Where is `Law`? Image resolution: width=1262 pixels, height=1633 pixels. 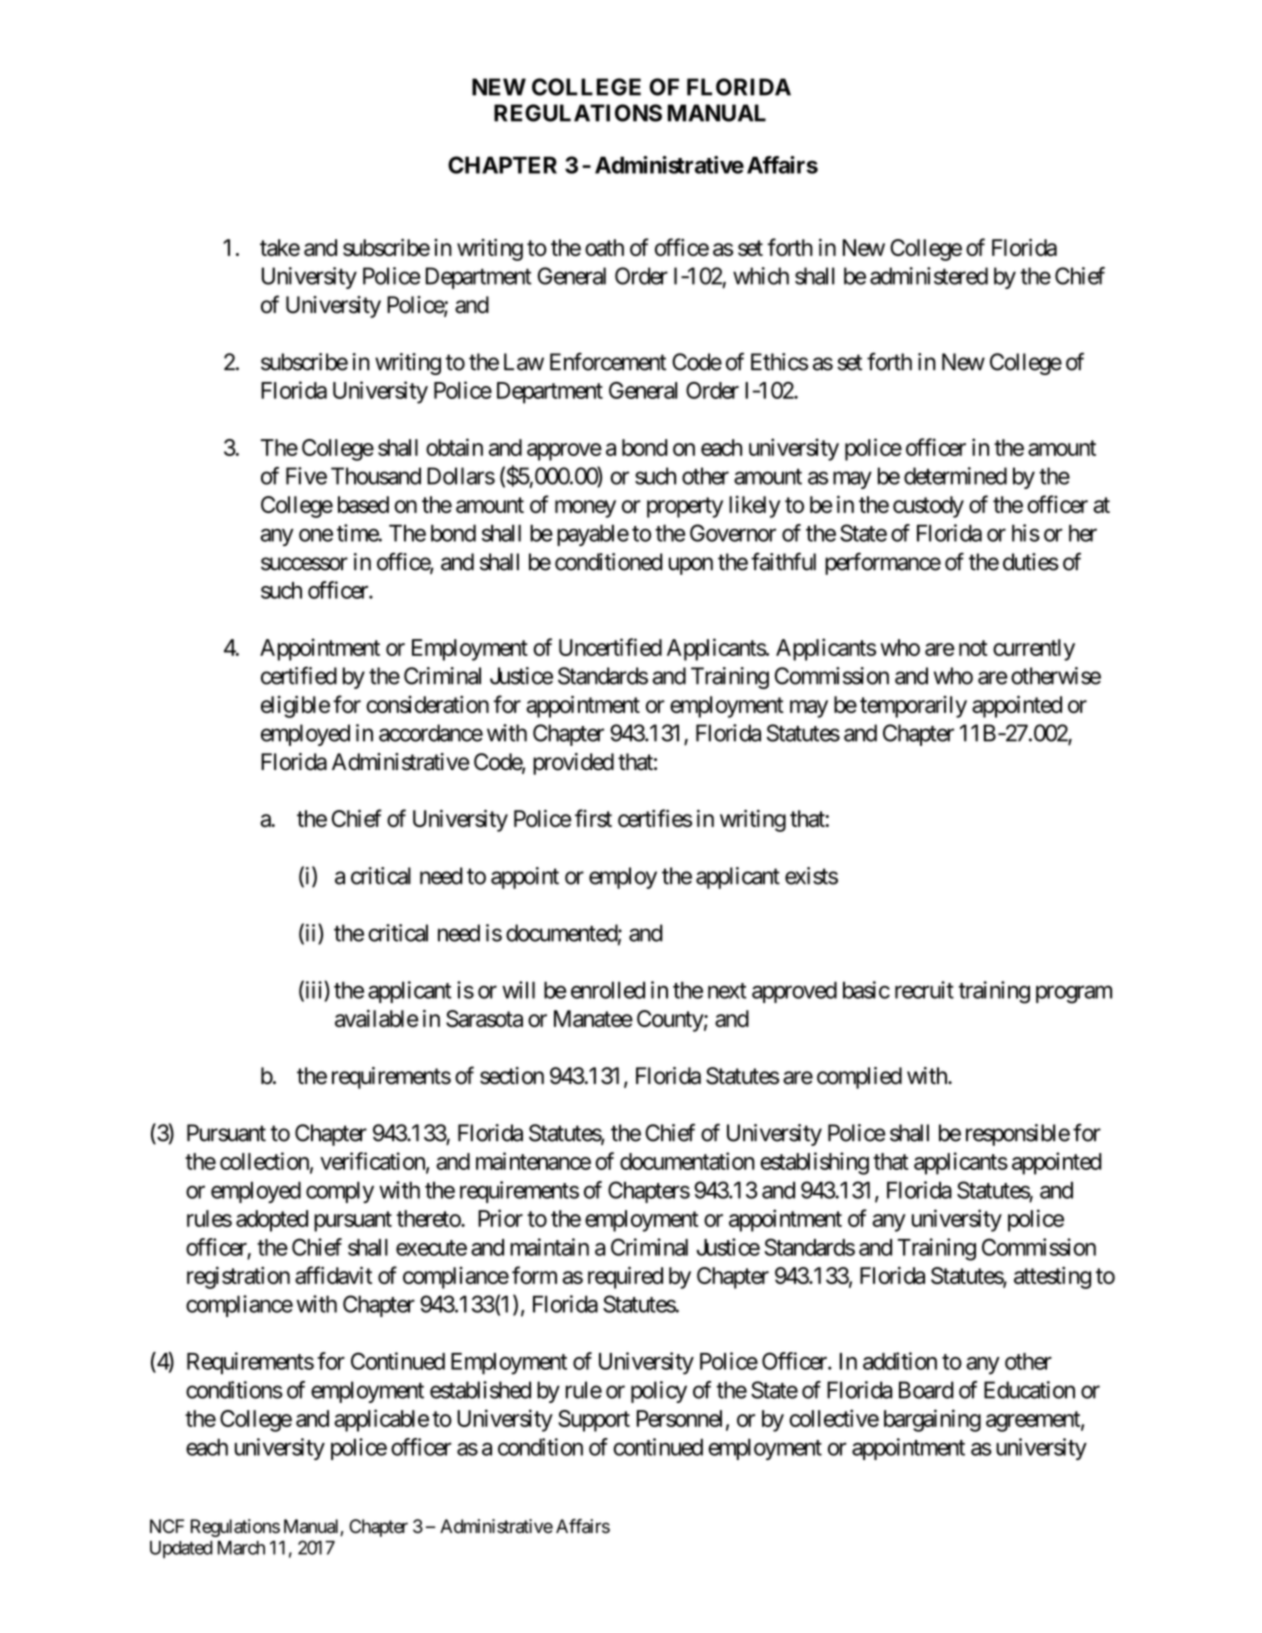
Law is located at coordinates (524, 362).
